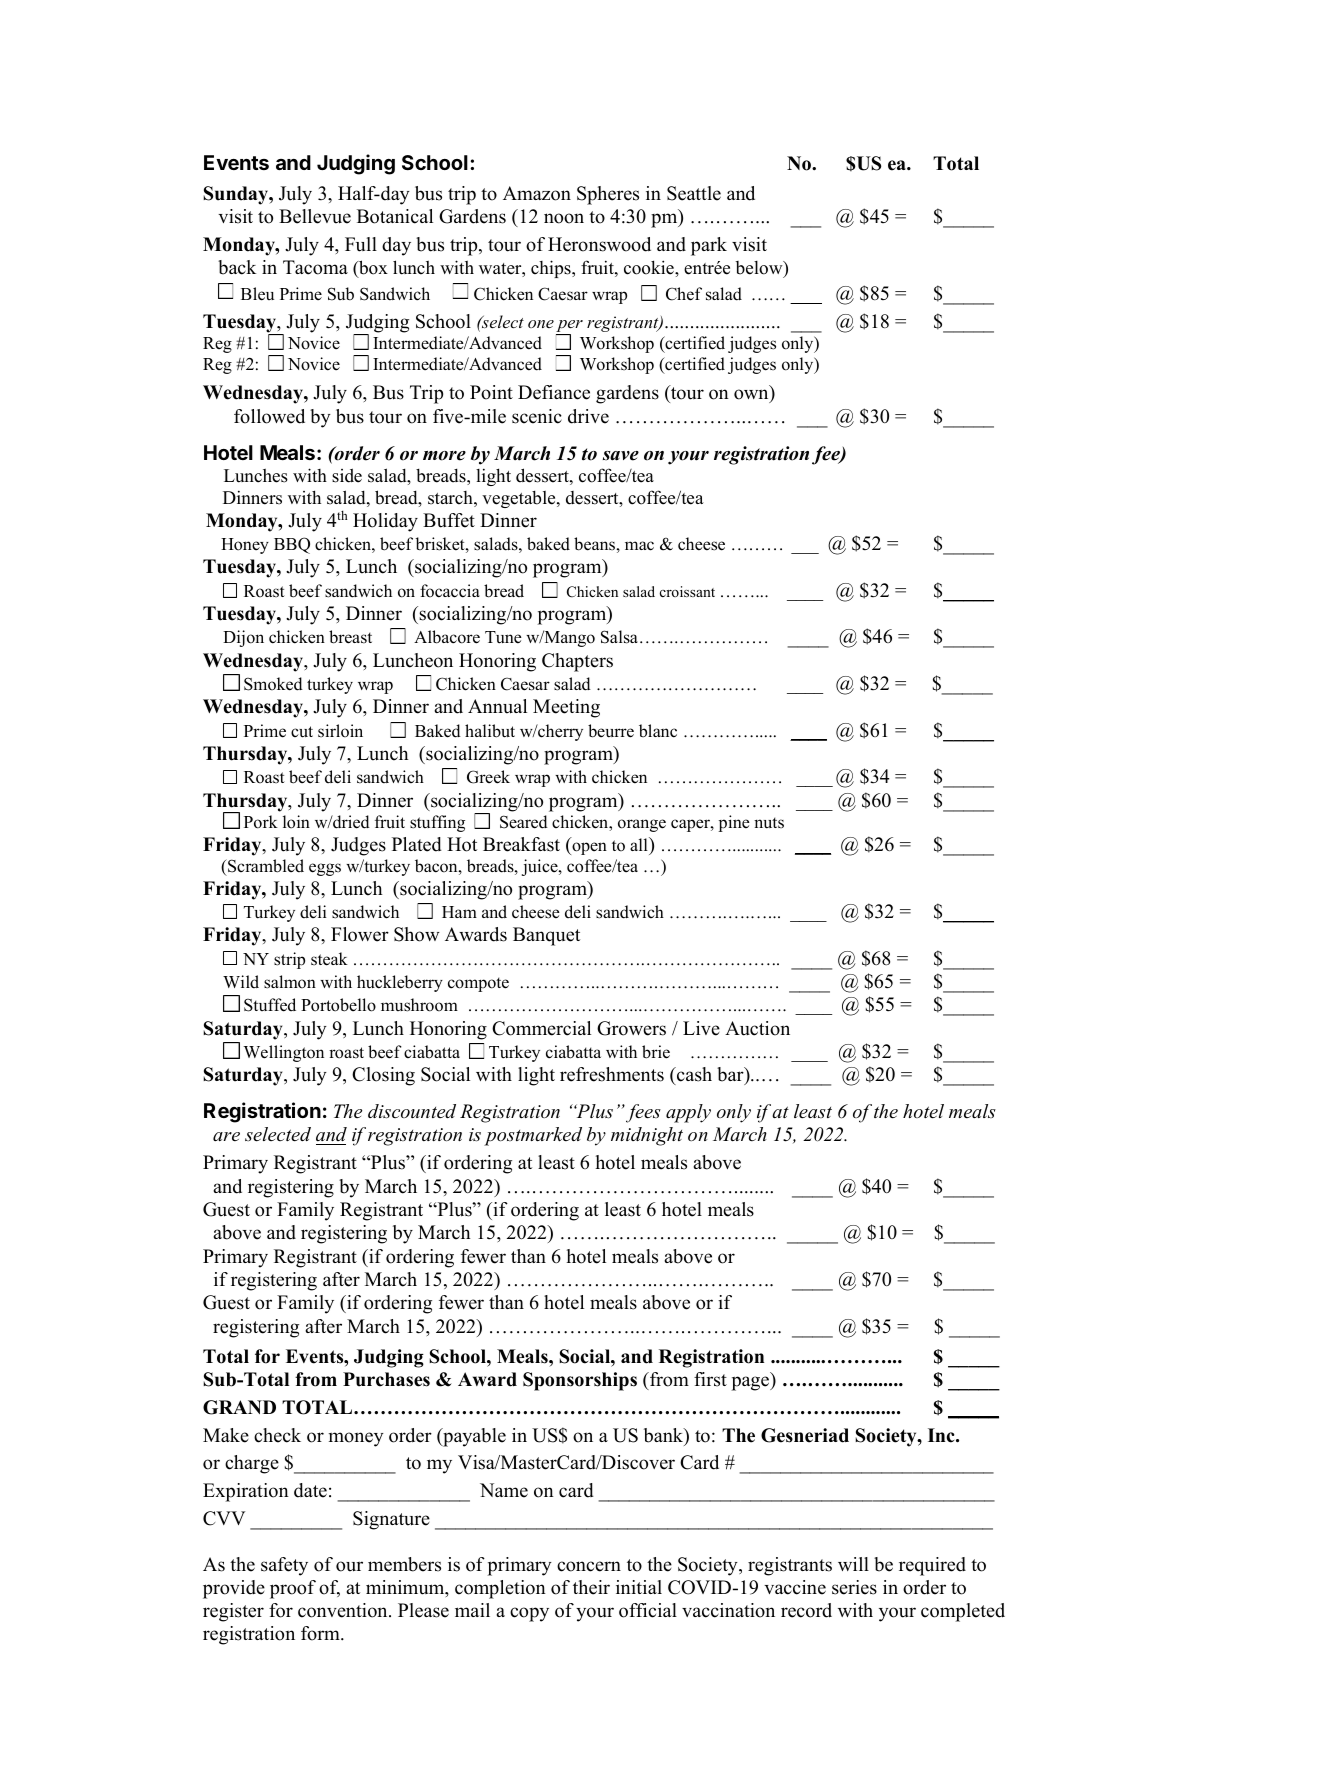  What do you see at coordinates (564, 218) in the screenshot?
I see `noon` at bounding box center [564, 218].
